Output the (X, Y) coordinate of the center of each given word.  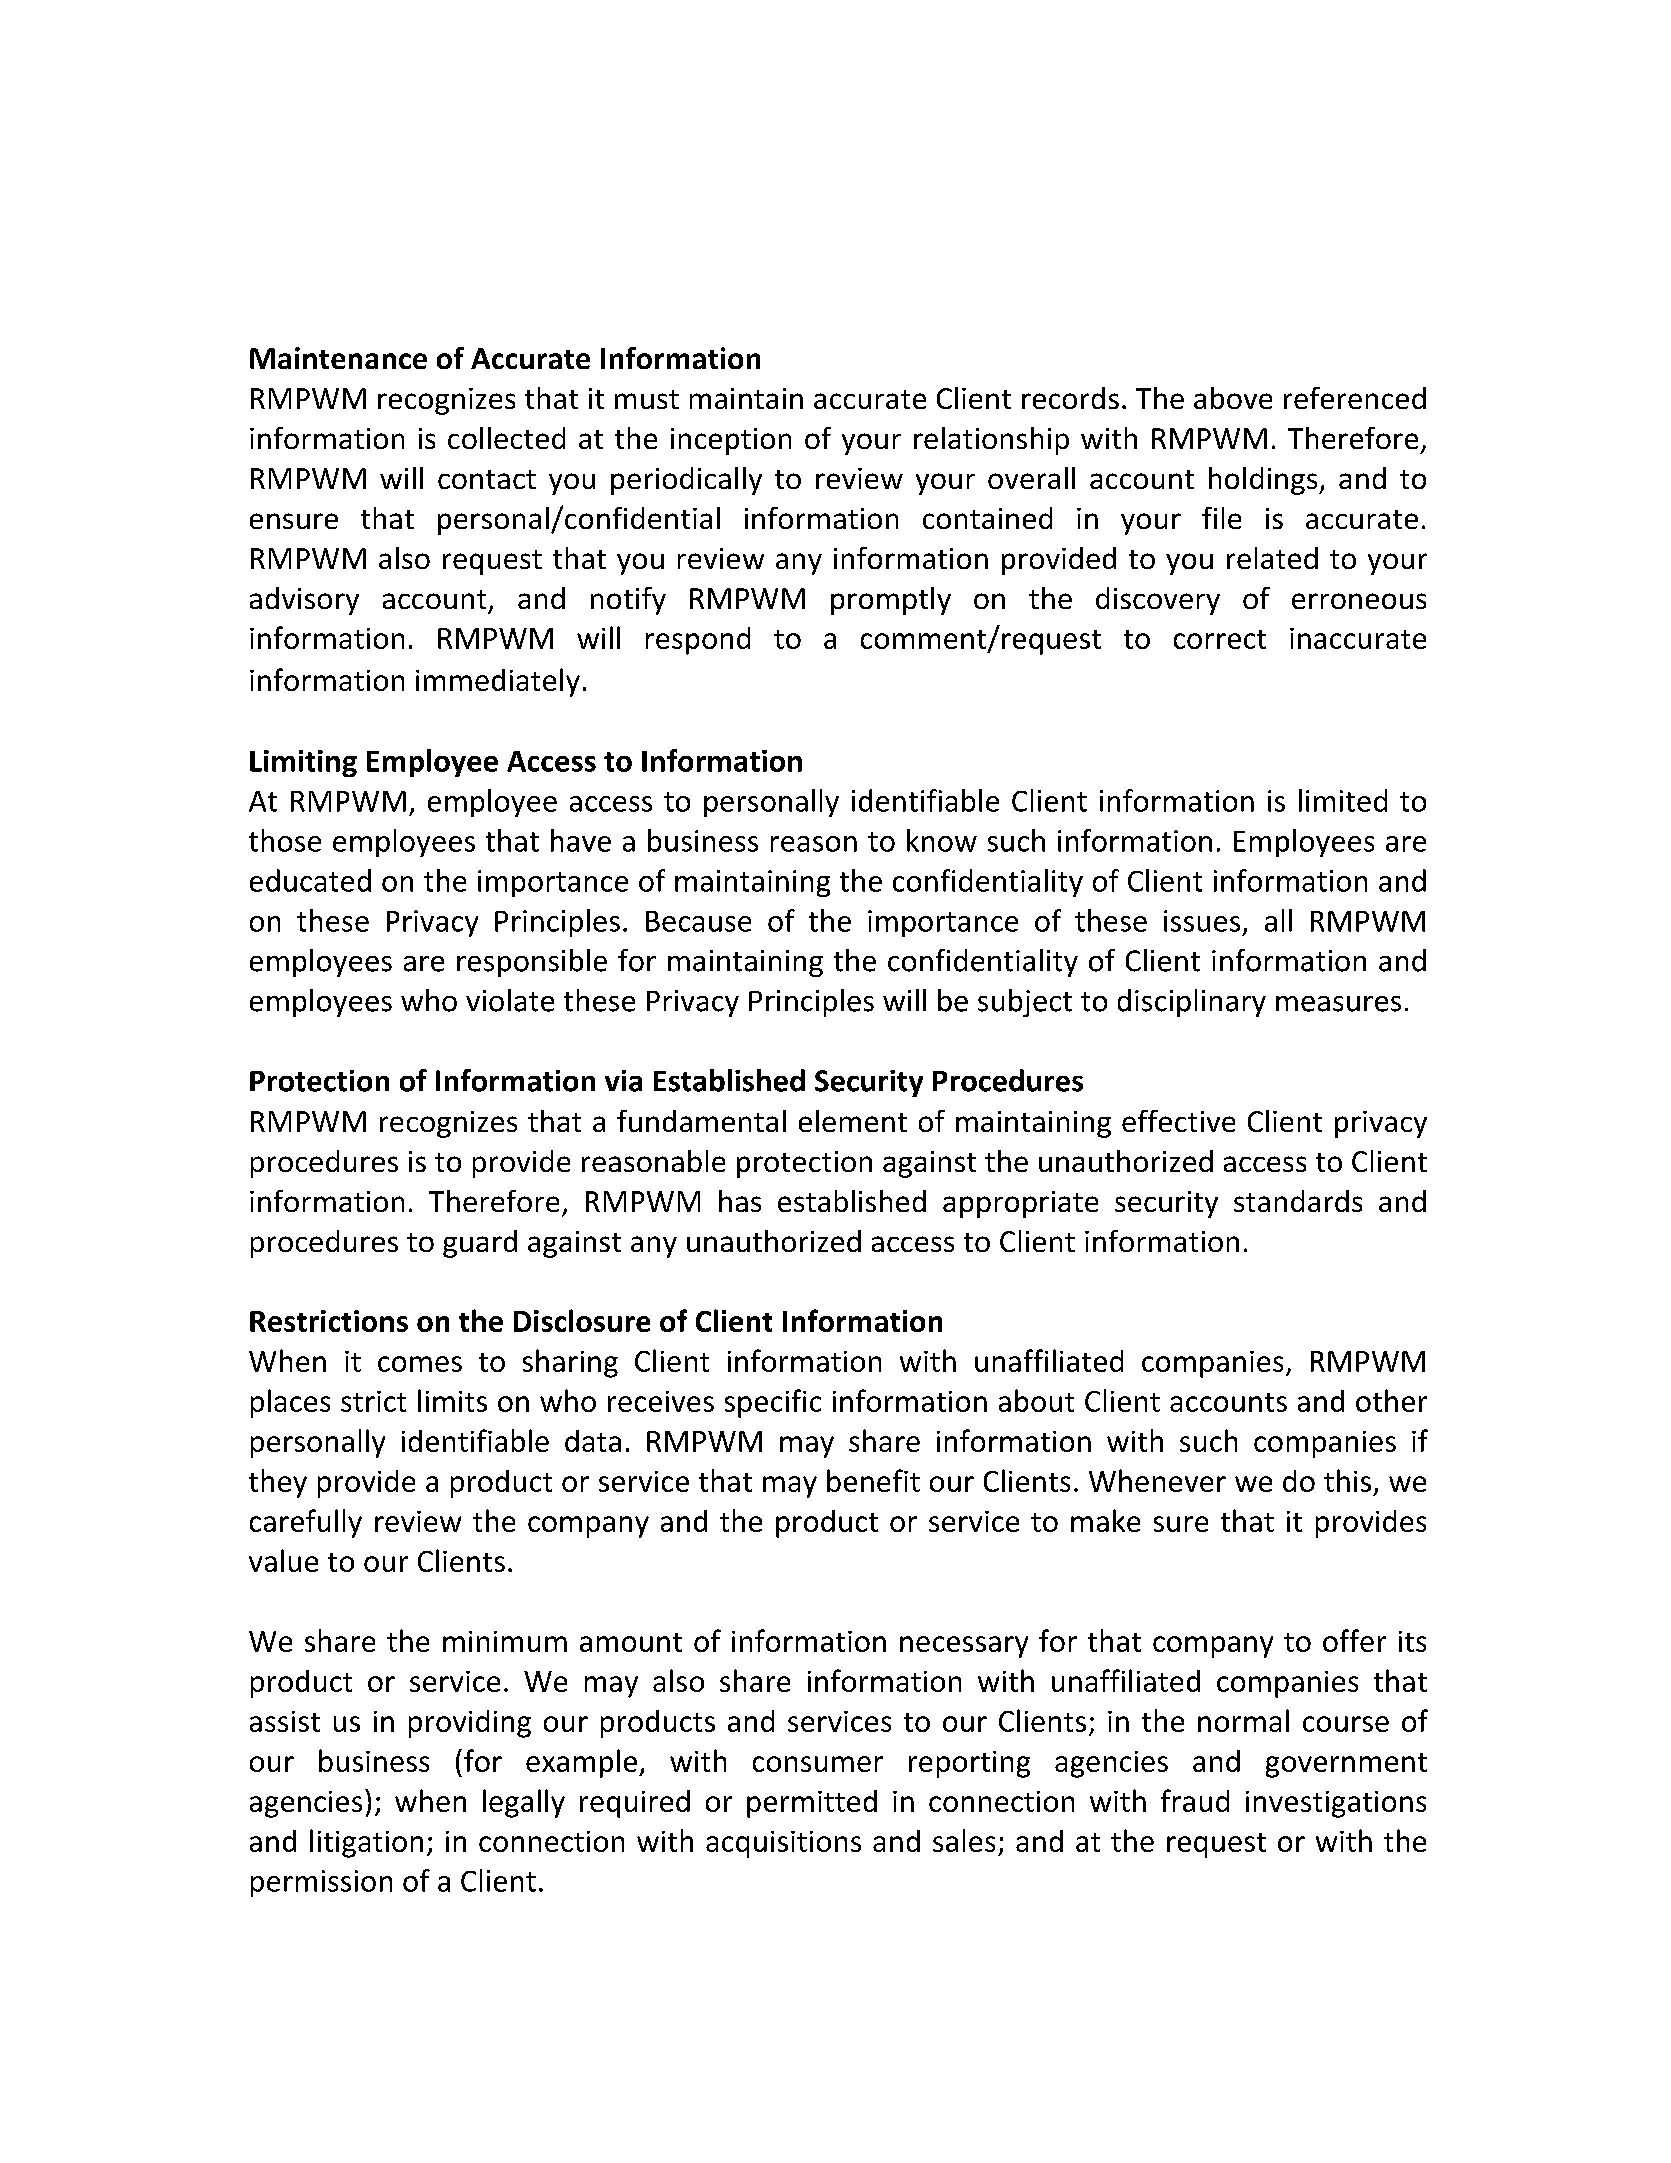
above (1233, 398)
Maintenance (338, 358)
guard (480, 1244)
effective (1178, 1121)
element (853, 1121)
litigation (366, 1843)
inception (731, 441)
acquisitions (783, 1844)
